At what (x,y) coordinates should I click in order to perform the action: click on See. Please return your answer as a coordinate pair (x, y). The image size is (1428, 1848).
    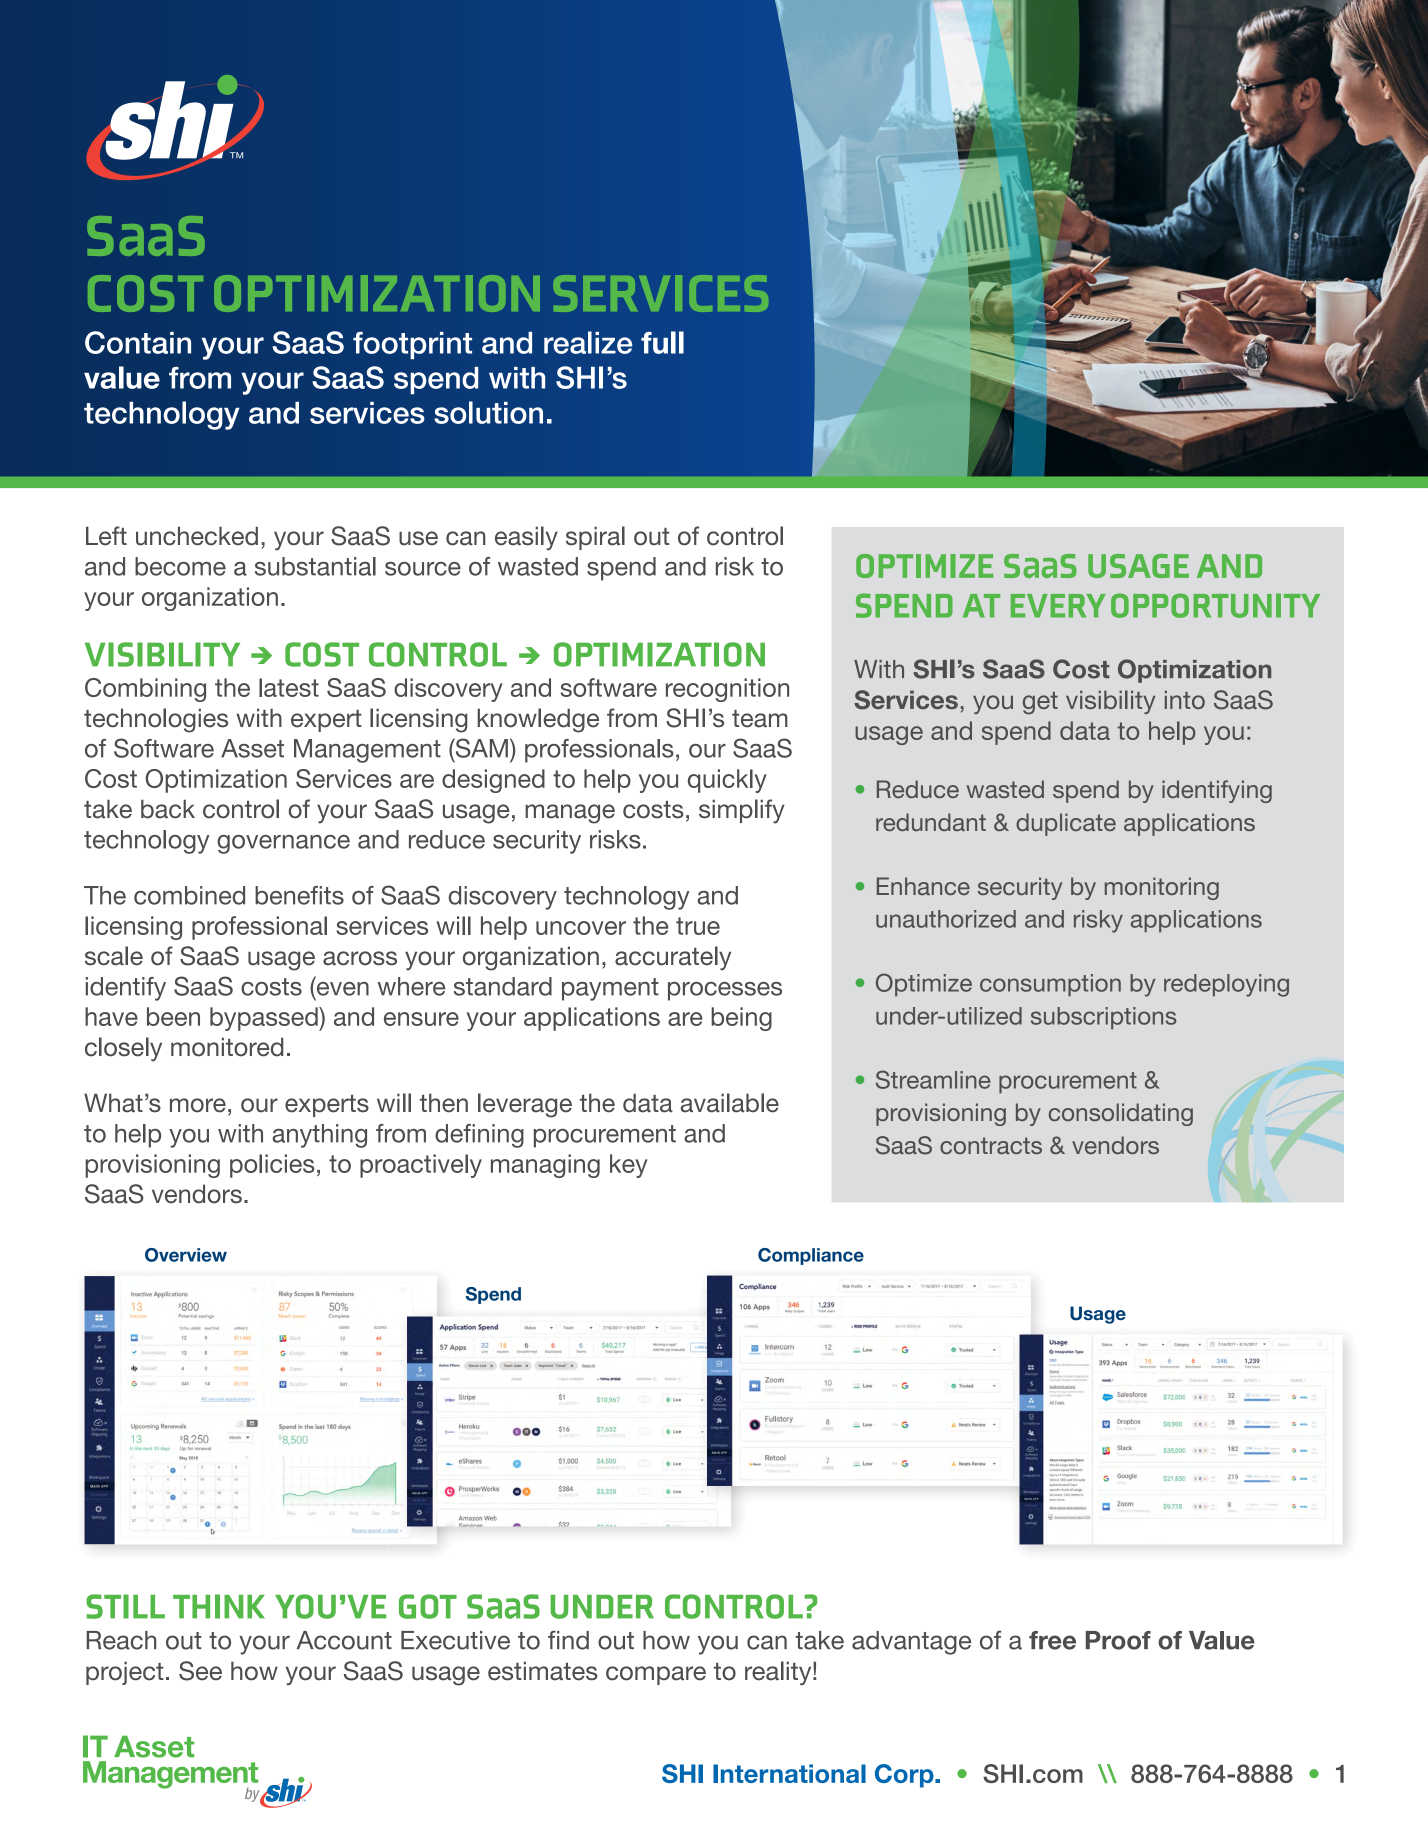
    Looking at the image, I should click on (200, 1671).
